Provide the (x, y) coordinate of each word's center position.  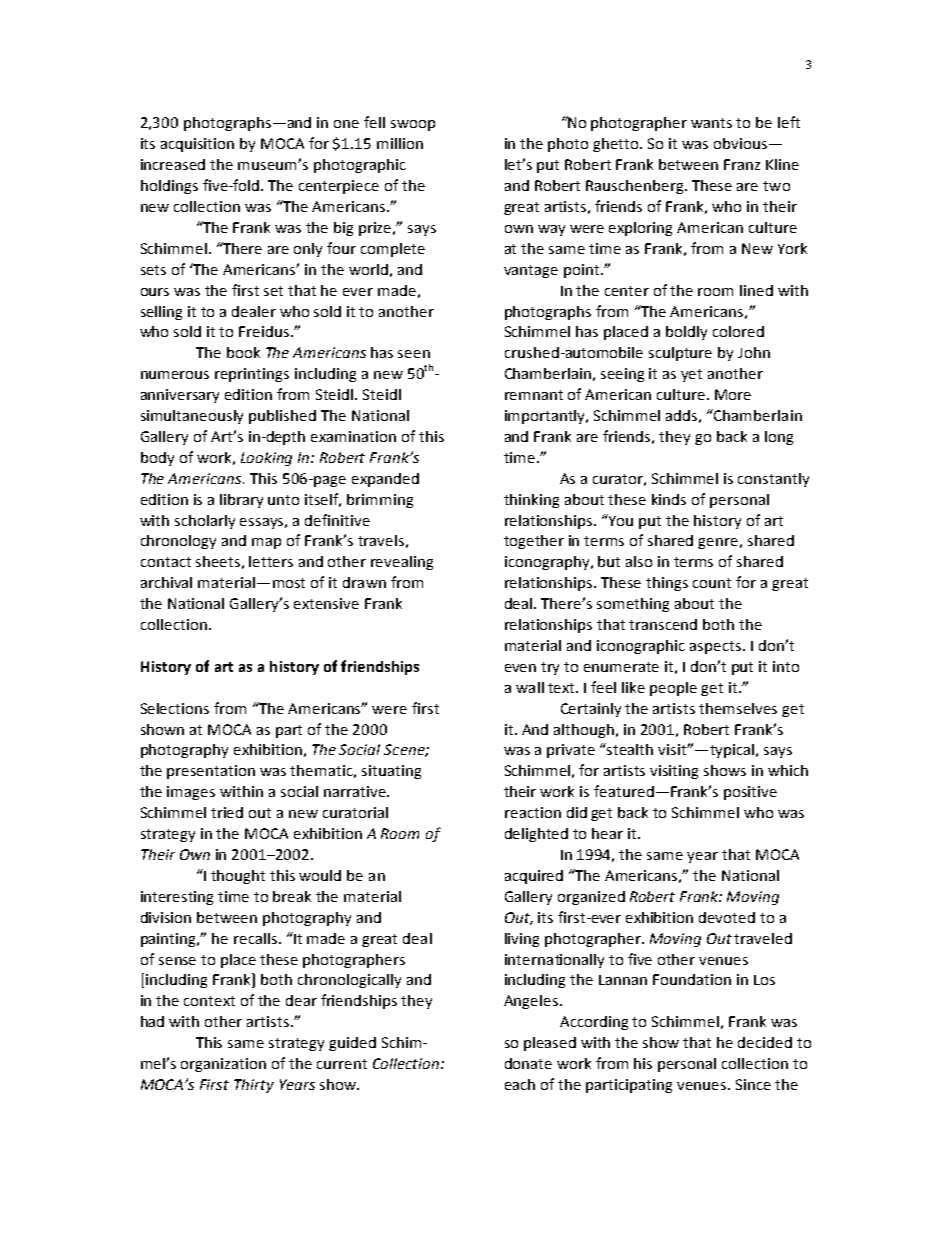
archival (166, 582)
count (712, 583)
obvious (740, 143)
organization (223, 1065)
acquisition (197, 145)
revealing (402, 563)
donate (528, 1063)
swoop (413, 125)
